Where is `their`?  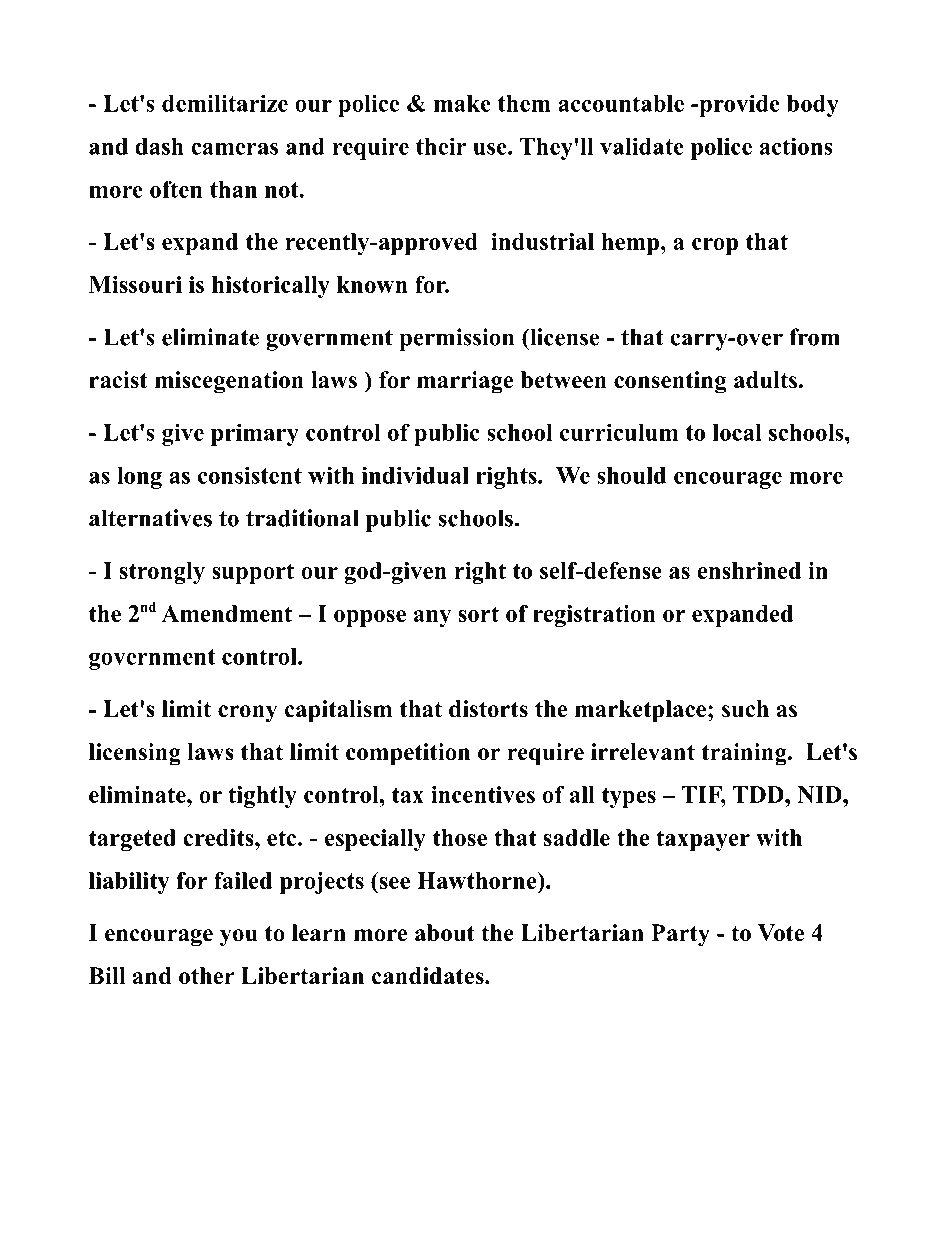
their is located at coordinates (441, 146).
